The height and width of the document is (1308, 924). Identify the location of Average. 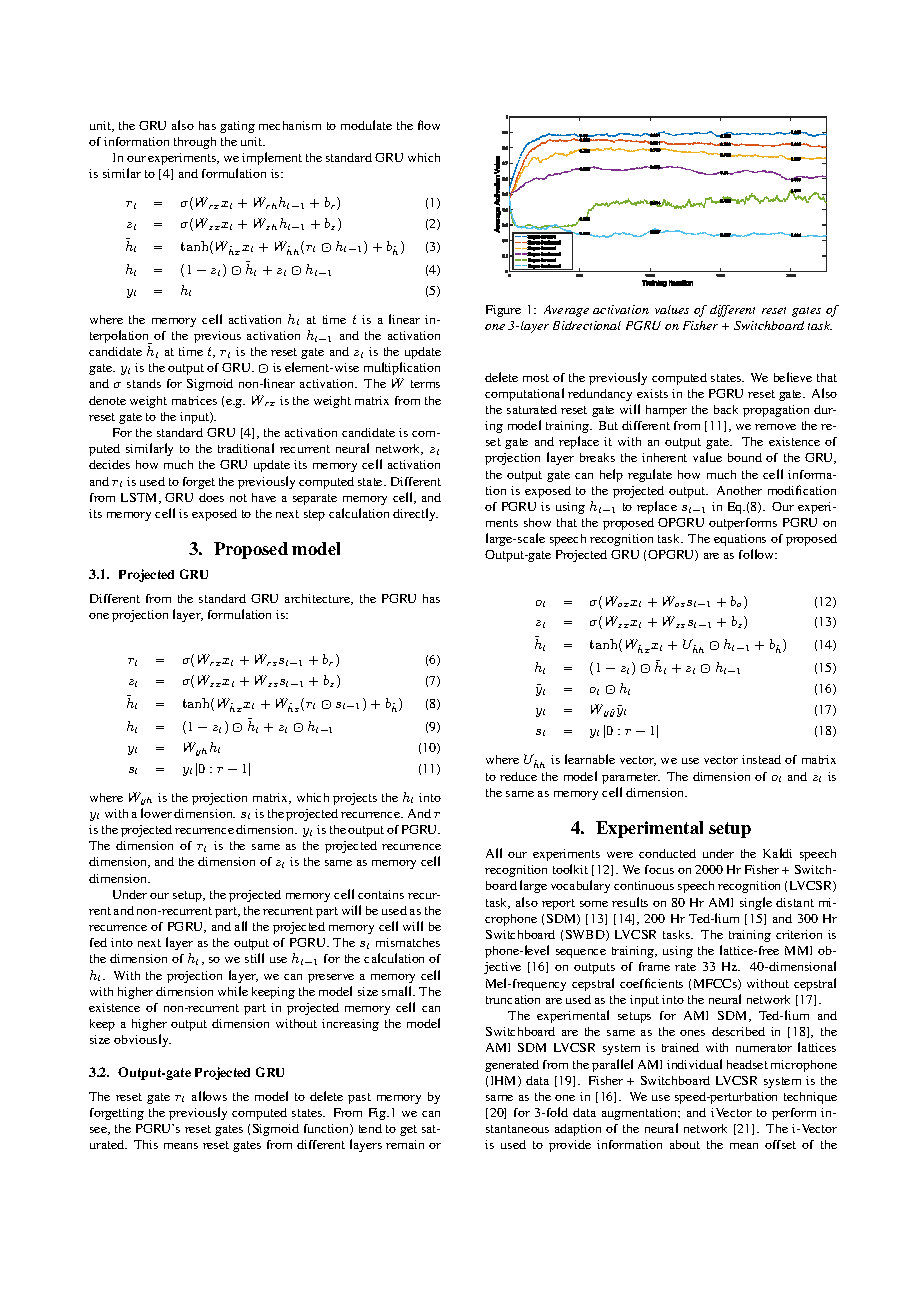
(566, 311).
